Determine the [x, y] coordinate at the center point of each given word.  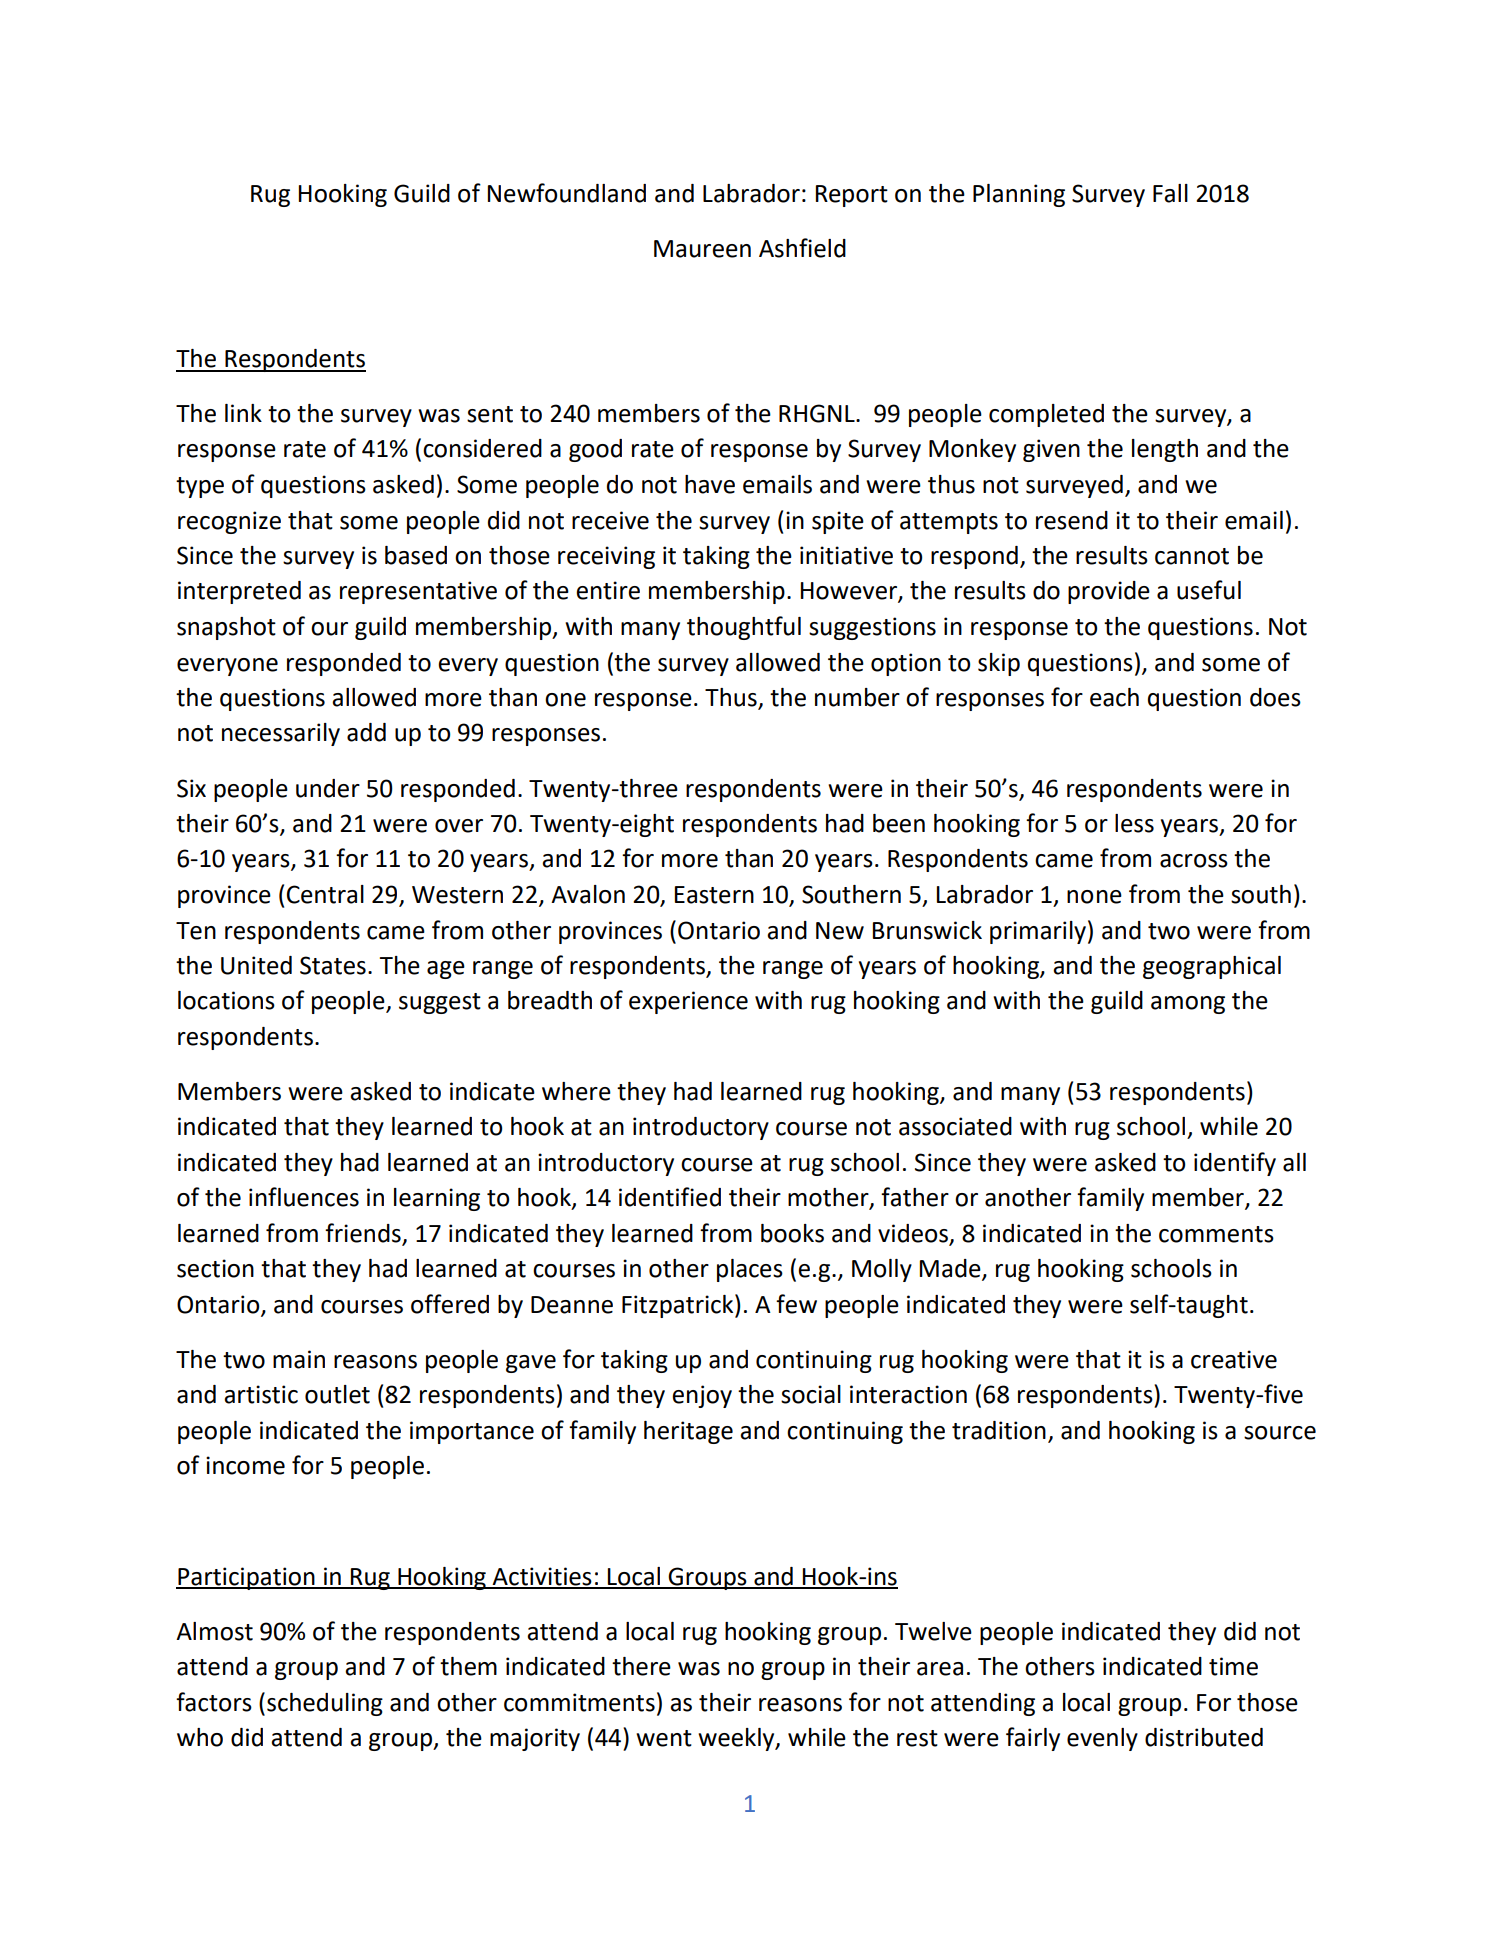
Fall [1170, 193]
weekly [737, 1739]
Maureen [702, 249]
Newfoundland [567, 193]
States [333, 965]
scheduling [325, 1704]
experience [688, 1002]
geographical [1212, 967]
